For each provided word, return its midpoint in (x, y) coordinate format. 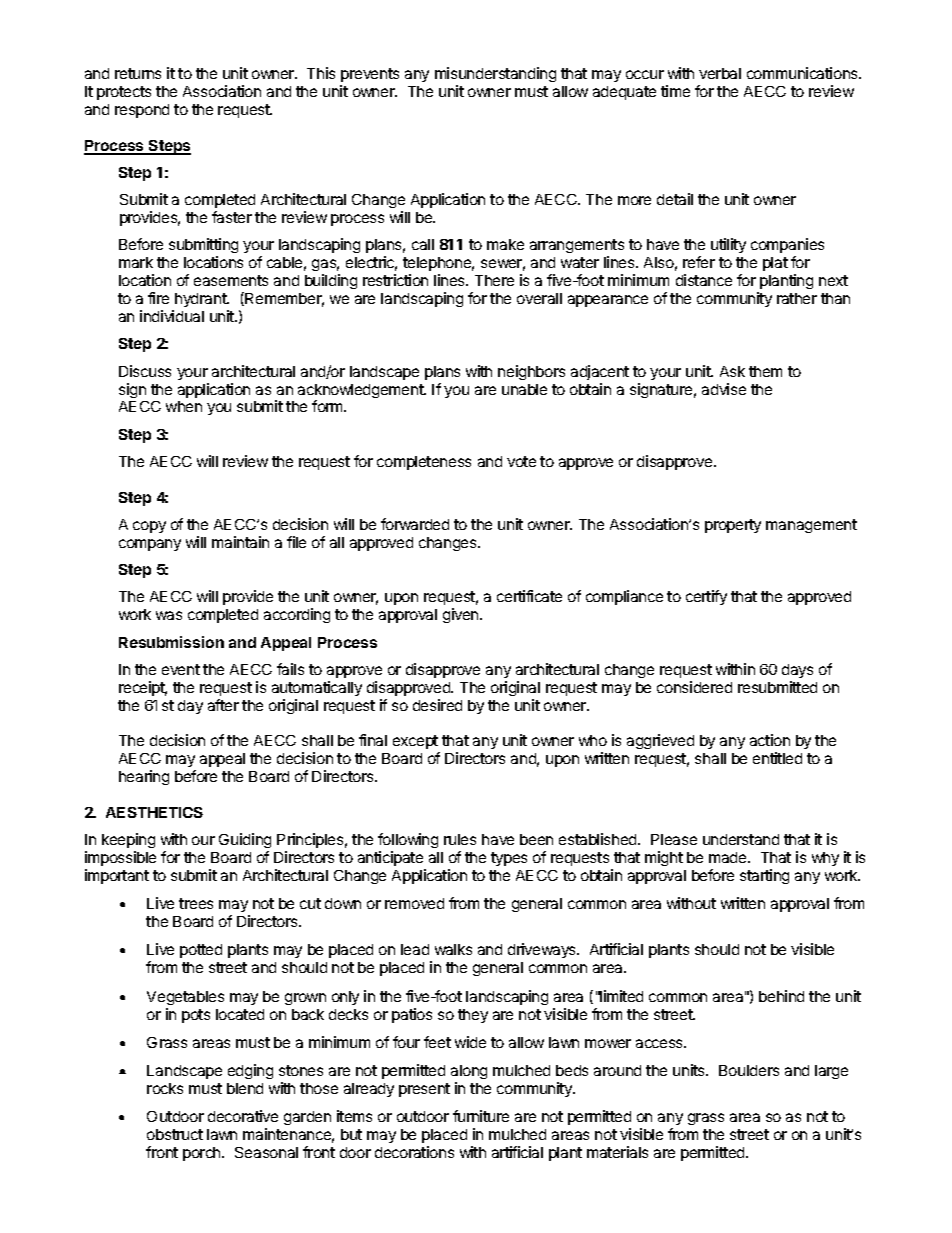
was (169, 615)
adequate (624, 93)
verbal (720, 73)
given (462, 615)
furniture (481, 1116)
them (765, 371)
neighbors (531, 372)
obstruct (175, 1134)
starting (764, 876)
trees (196, 903)
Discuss (145, 371)
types (509, 859)
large (831, 1072)
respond (142, 111)
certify (706, 597)
